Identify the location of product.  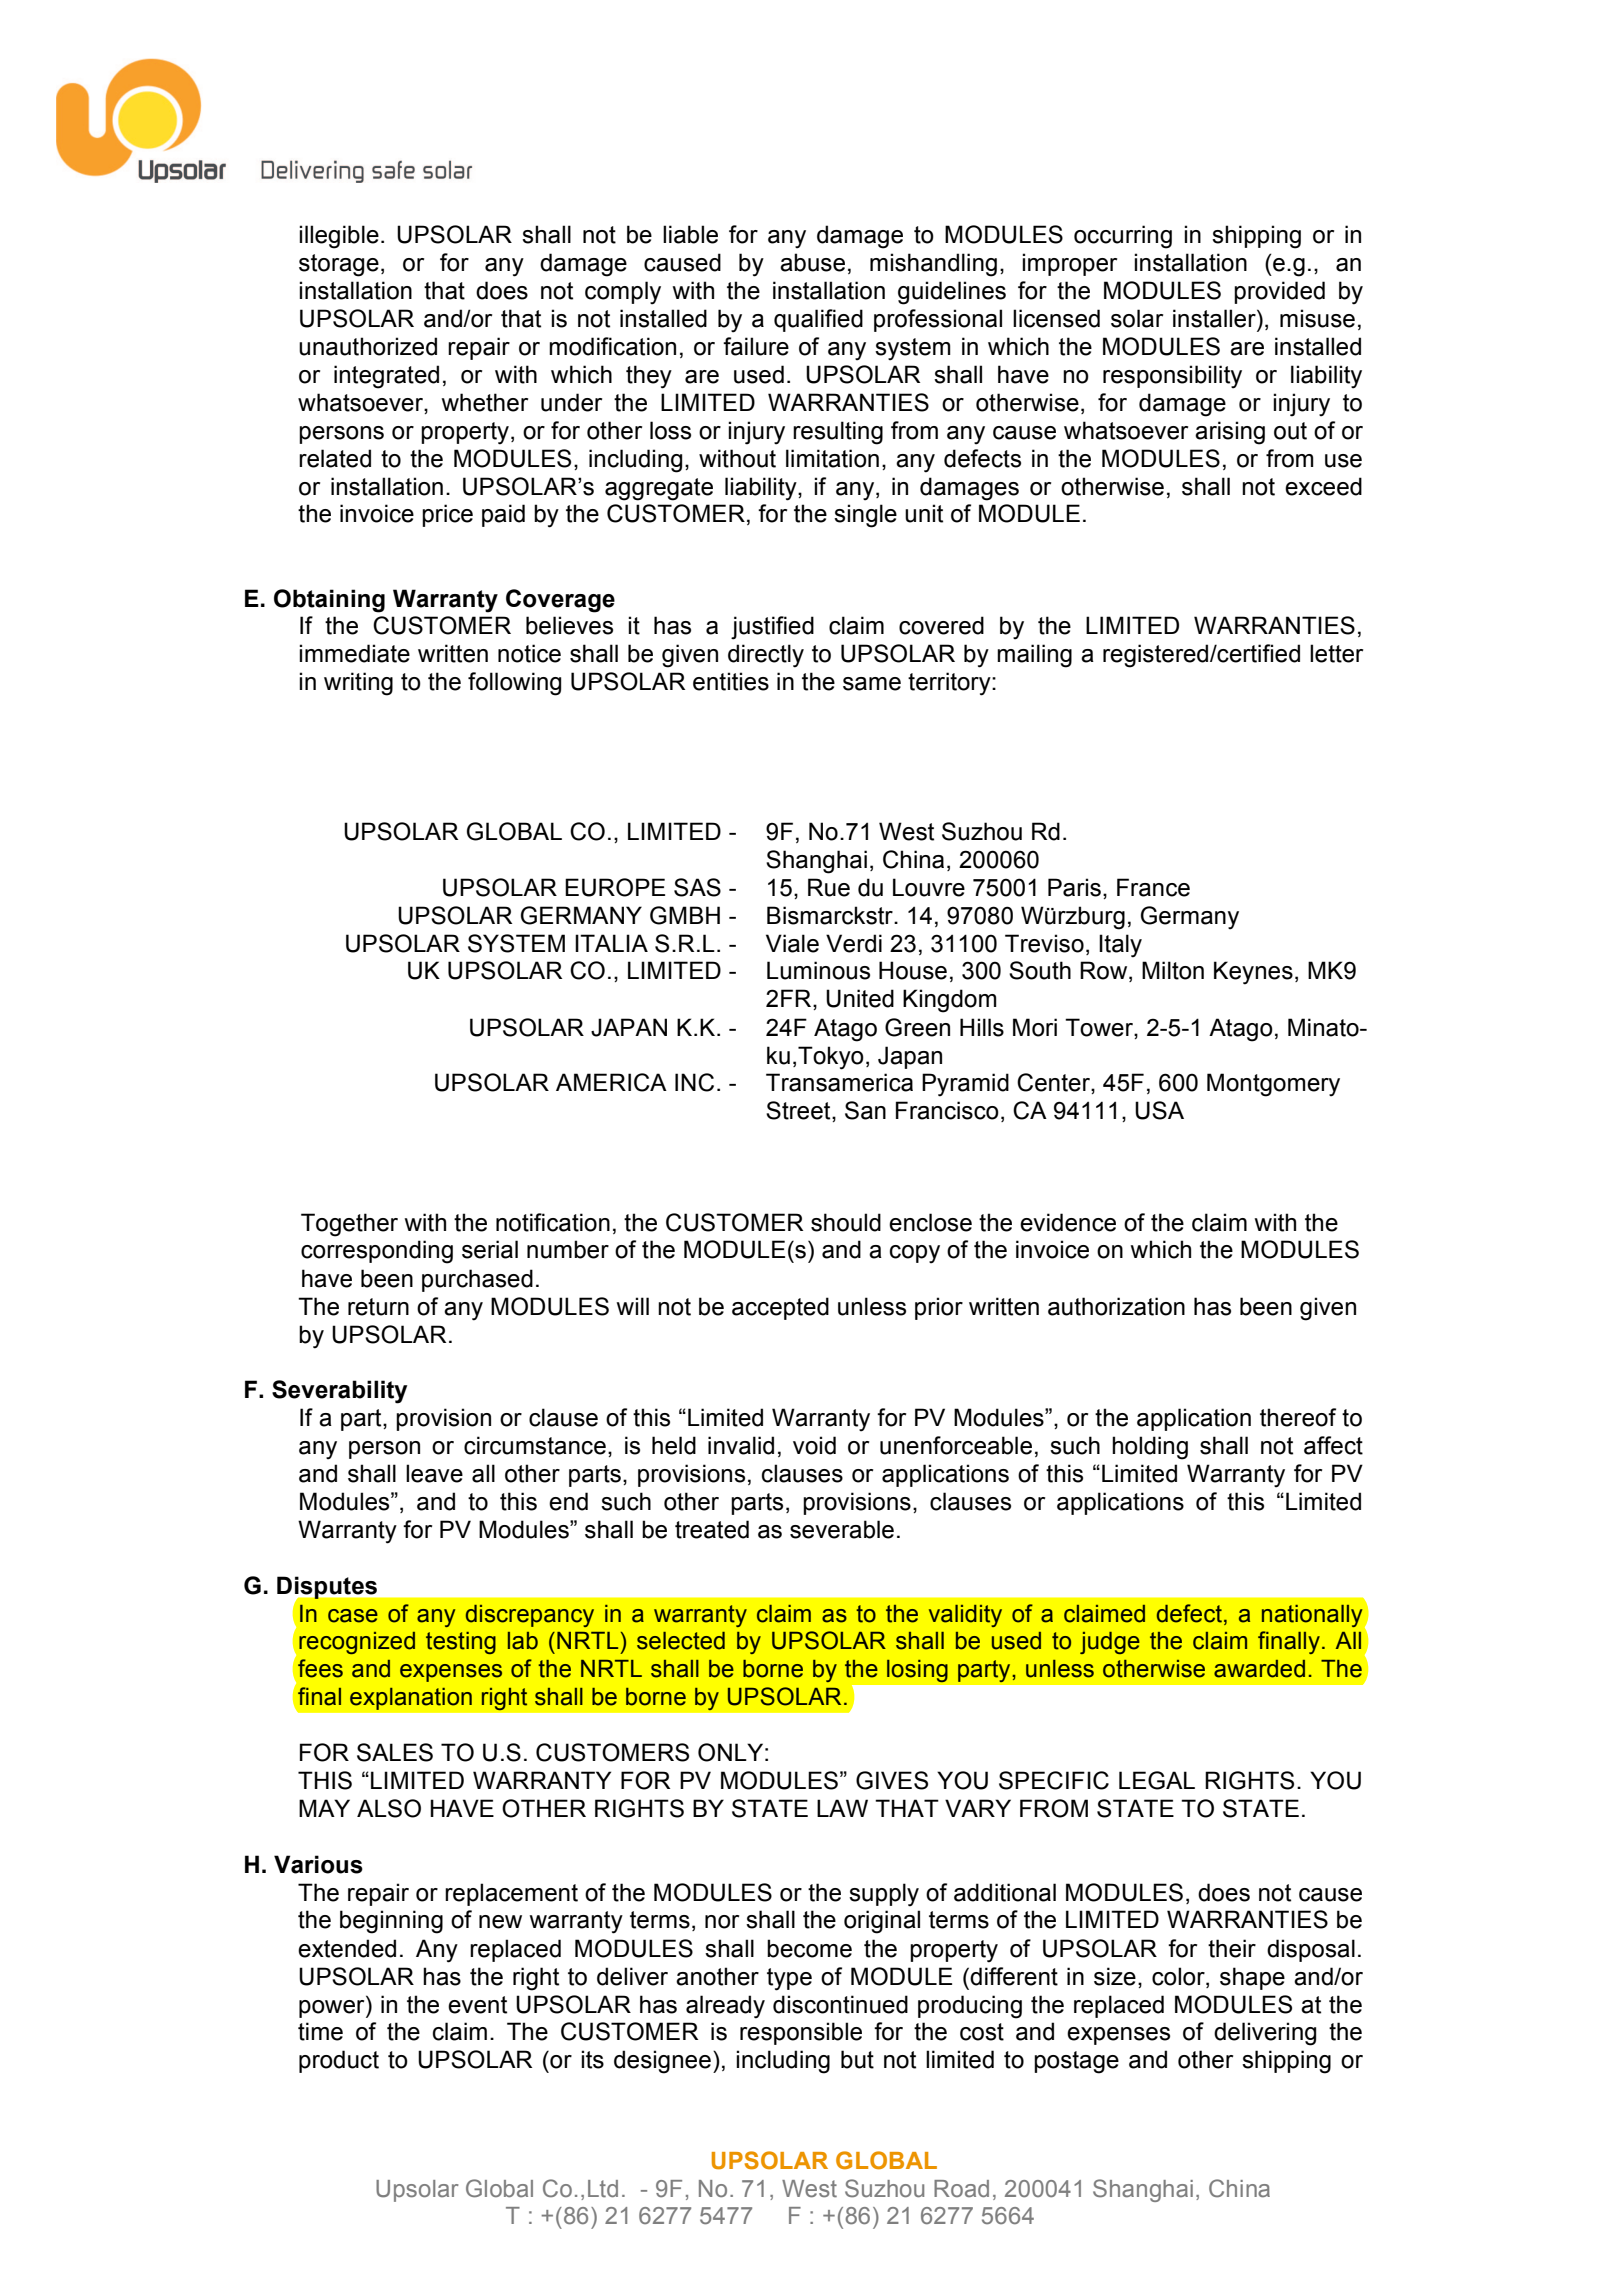
(339, 2061).
